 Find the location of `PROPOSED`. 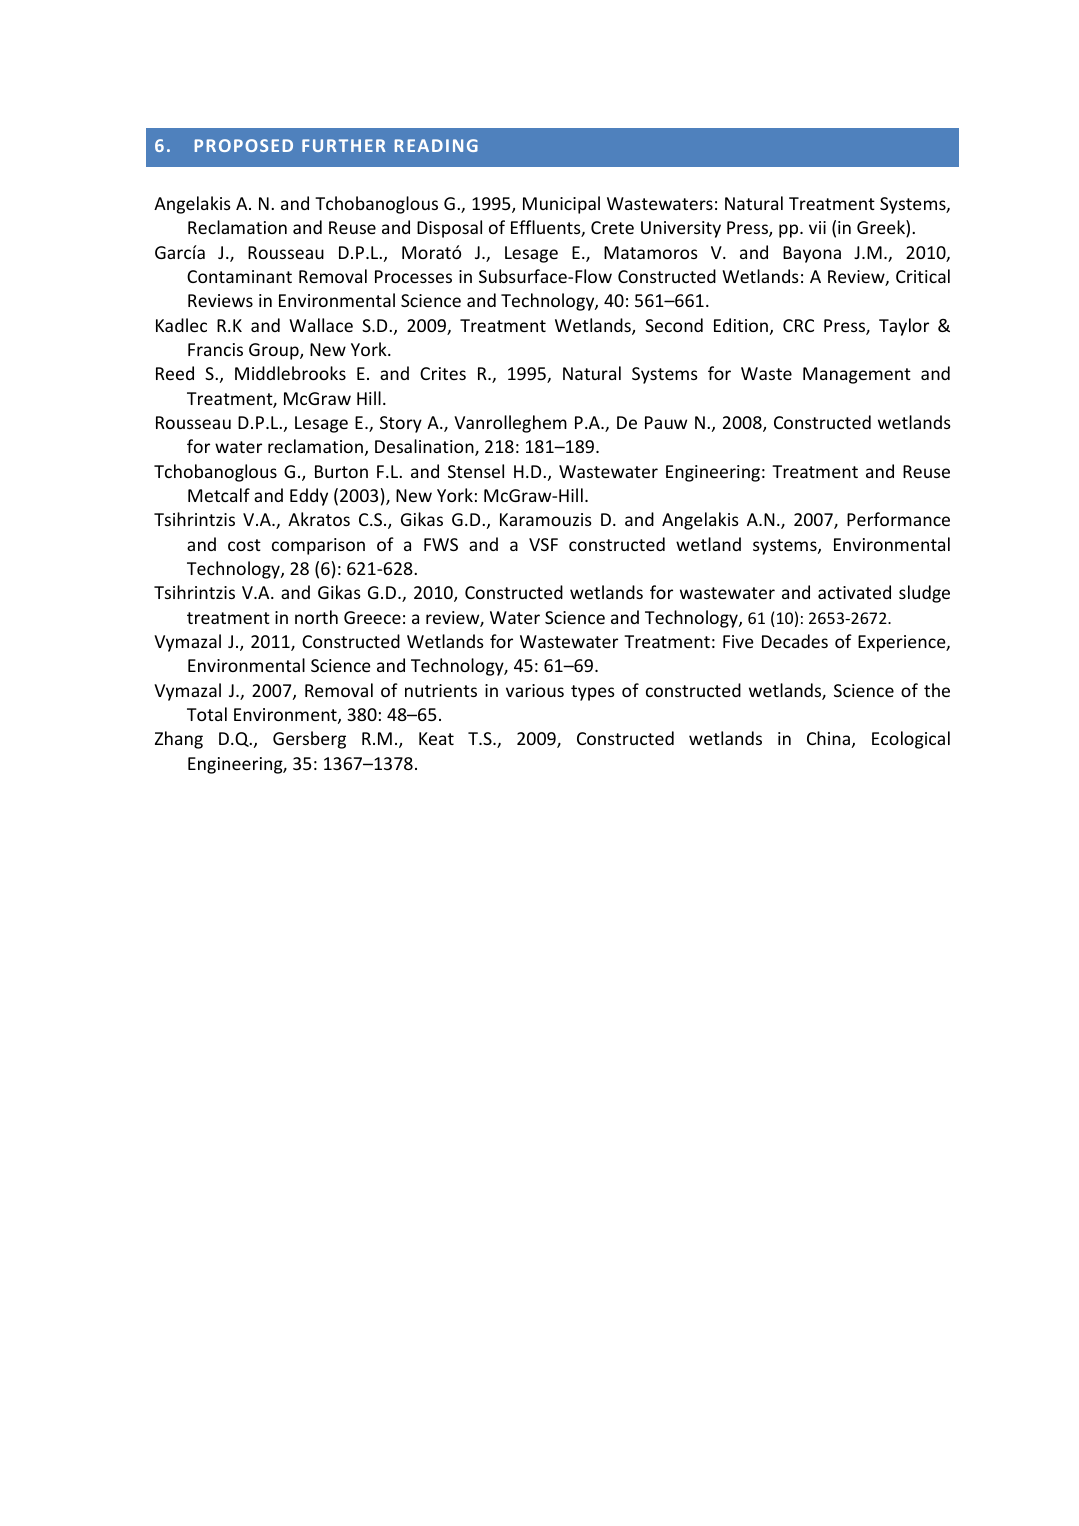

PROPOSED is located at coordinates (244, 145).
